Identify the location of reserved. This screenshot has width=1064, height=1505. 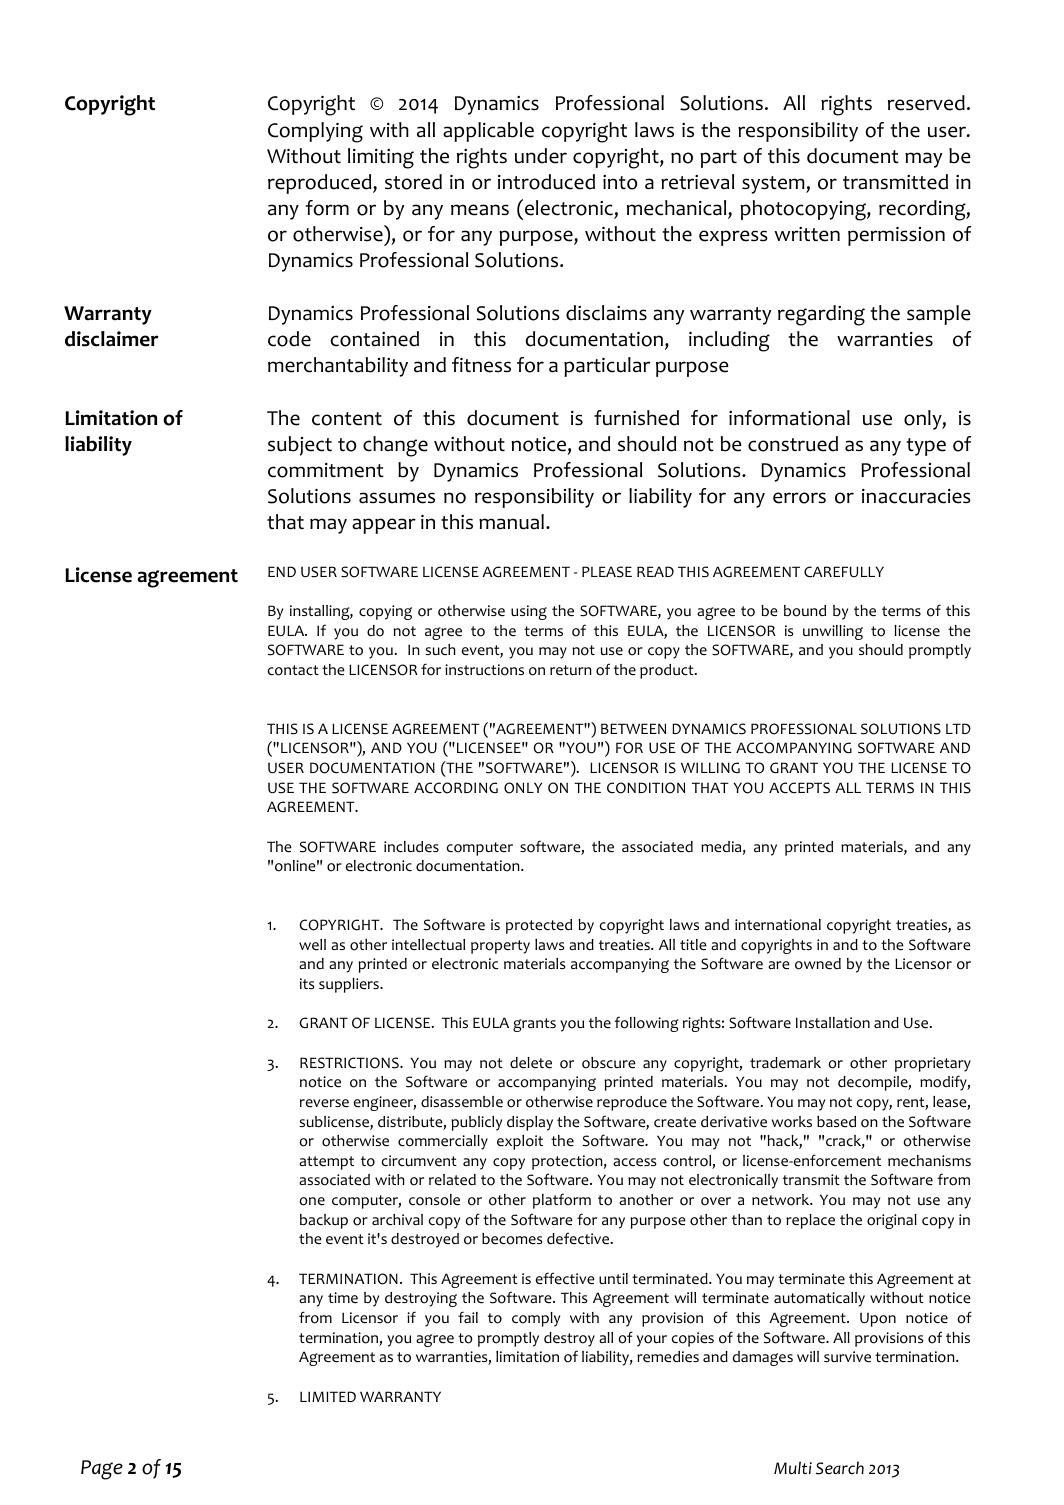
(926, 103).
